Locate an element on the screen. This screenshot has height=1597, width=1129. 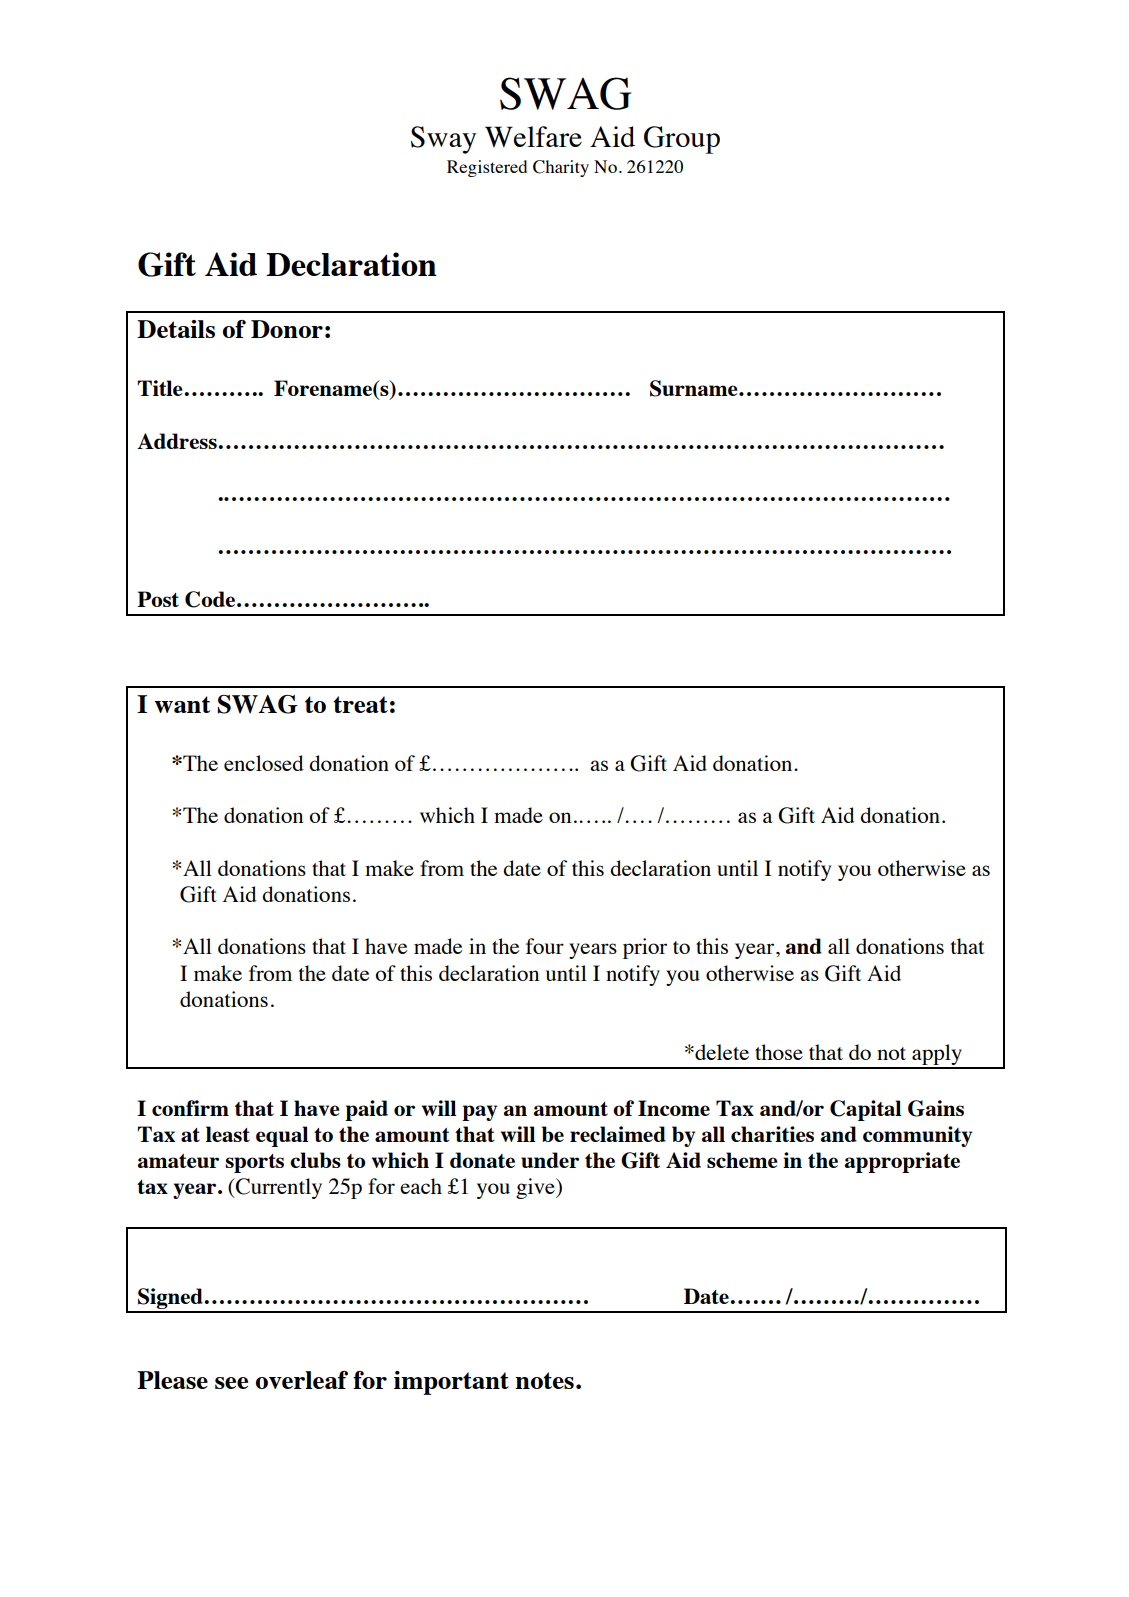
those is located at coordinates (779, 1052).
